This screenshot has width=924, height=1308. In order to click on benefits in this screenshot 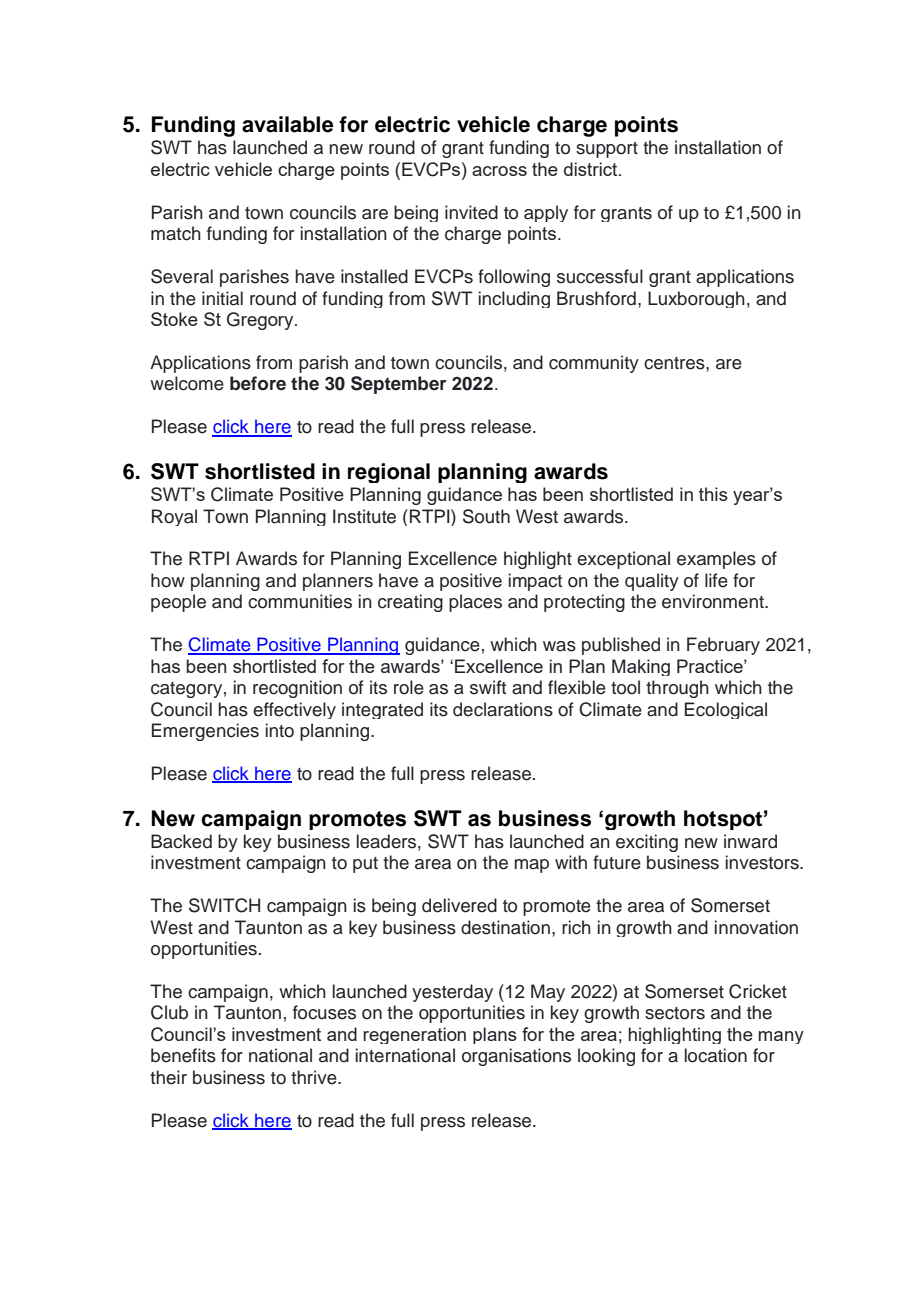, I will do `click(183, 1055)`.
